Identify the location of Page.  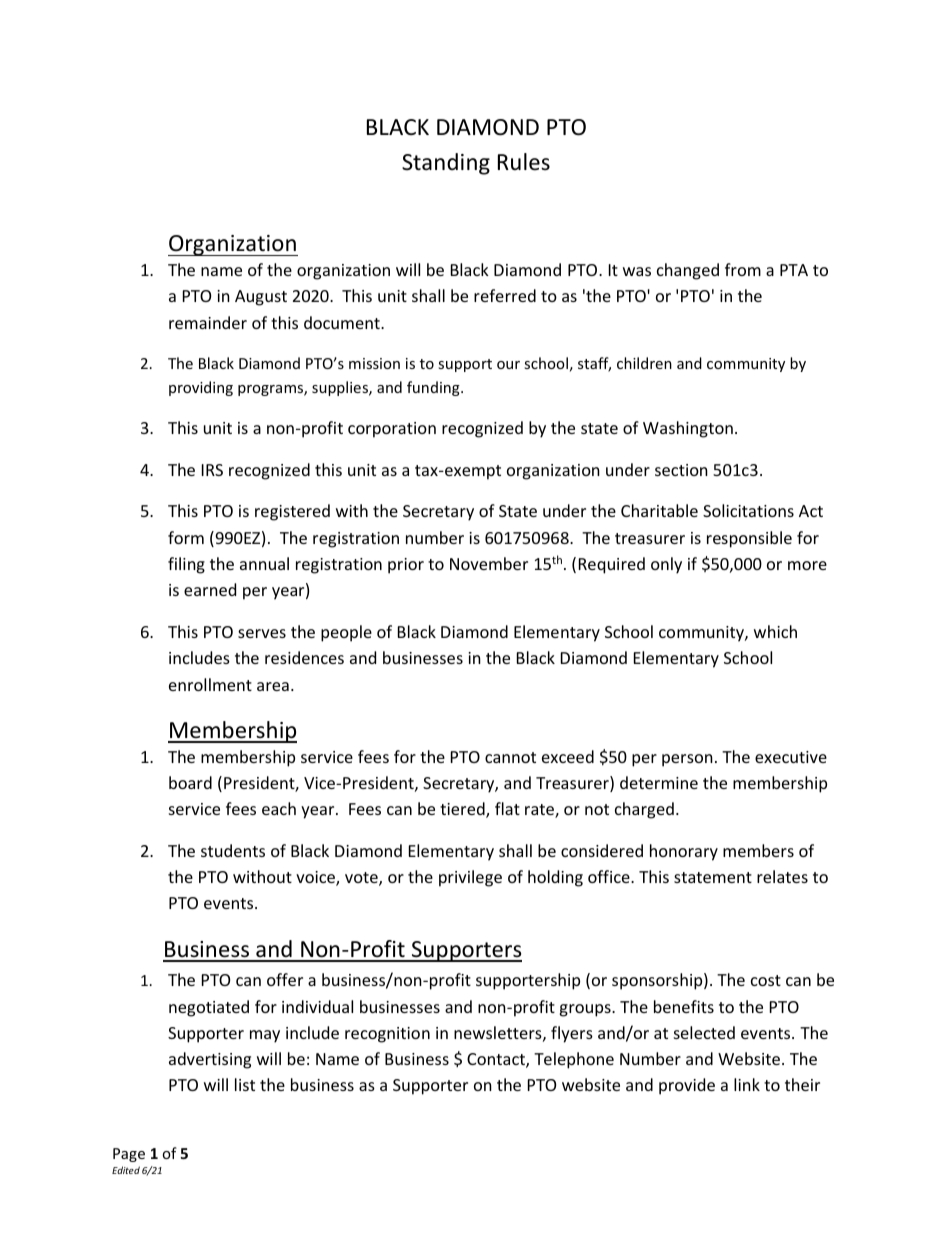
(129, 1155).
